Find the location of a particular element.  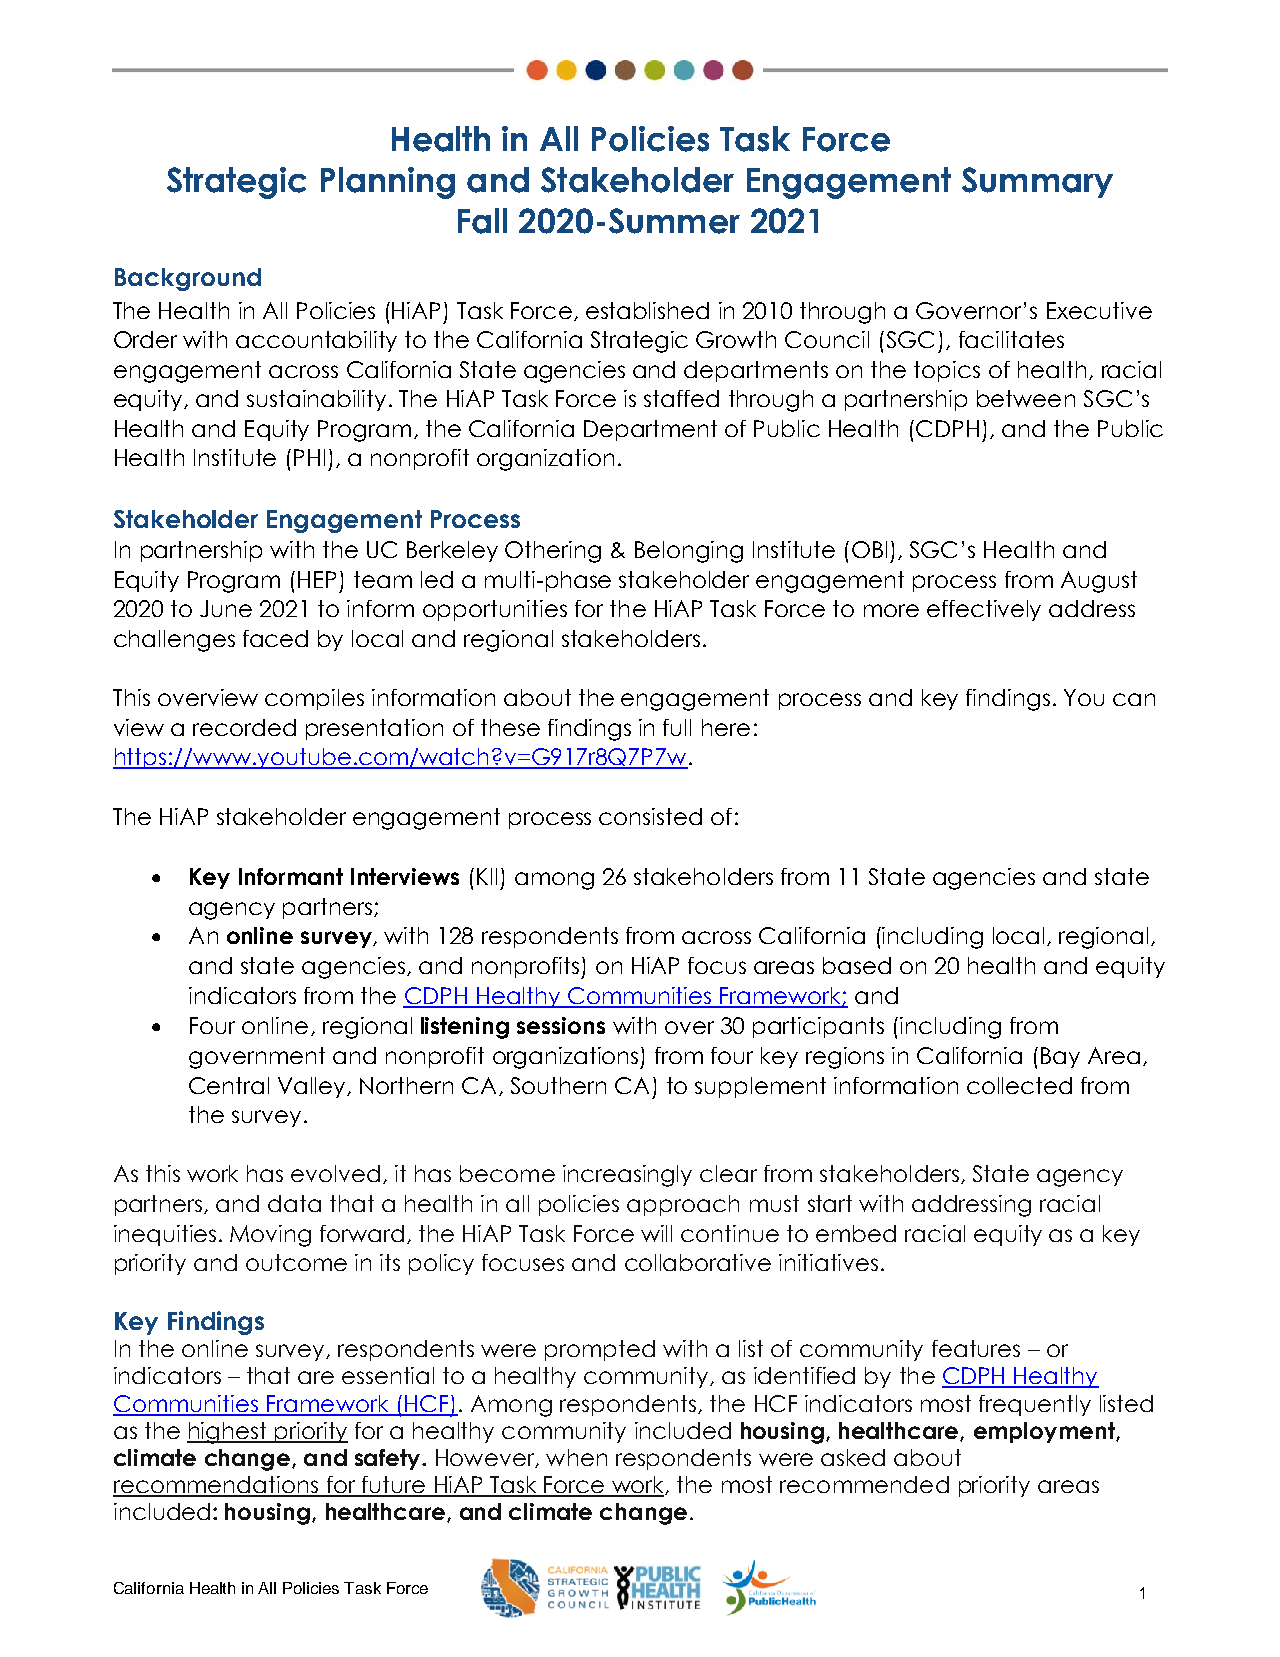

Belonging is located at coordinates (689, 552).
